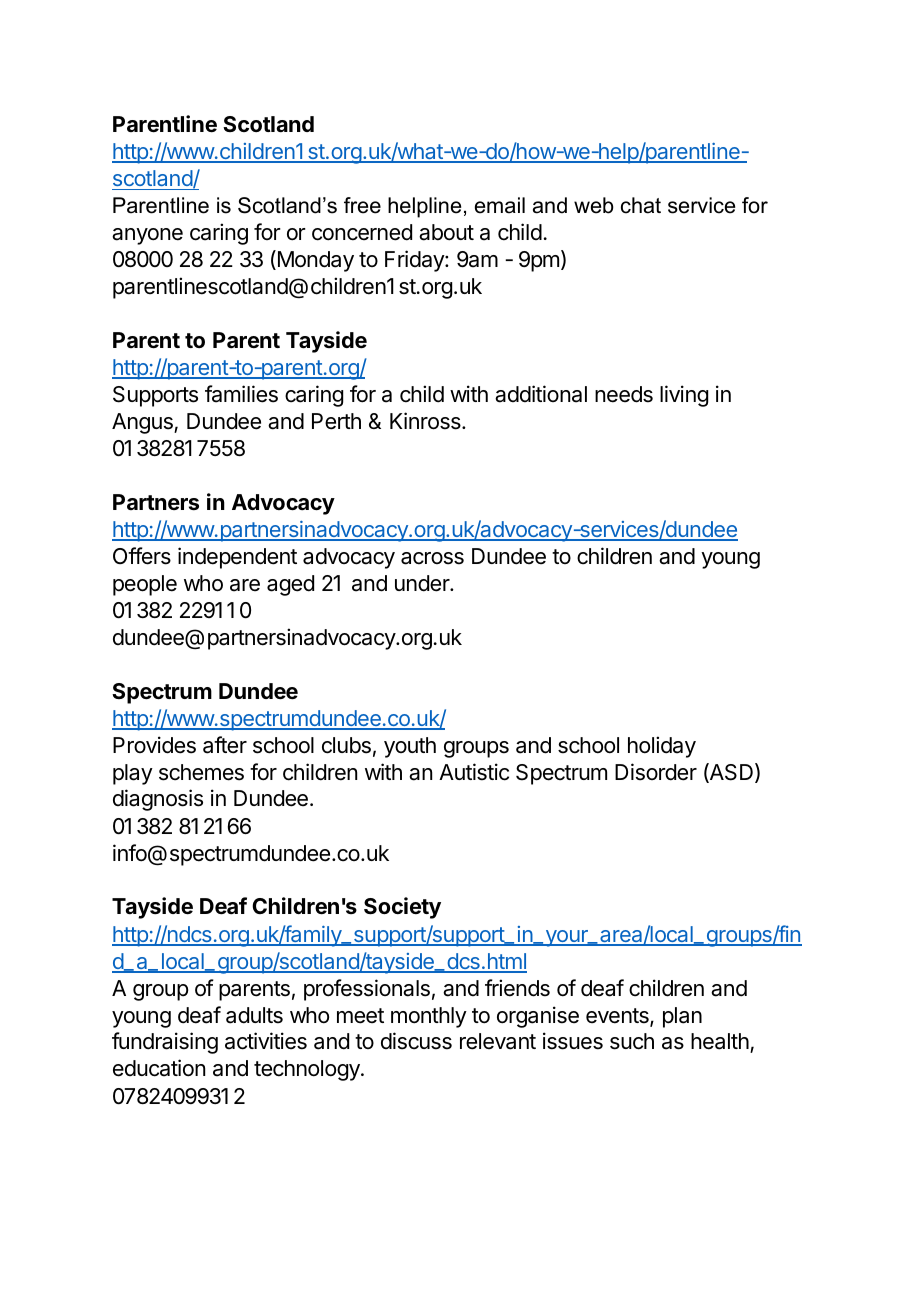  What do you see at coordinates (662, 747) in the document?
I see `holiday` at bounding box center [662, 747].
